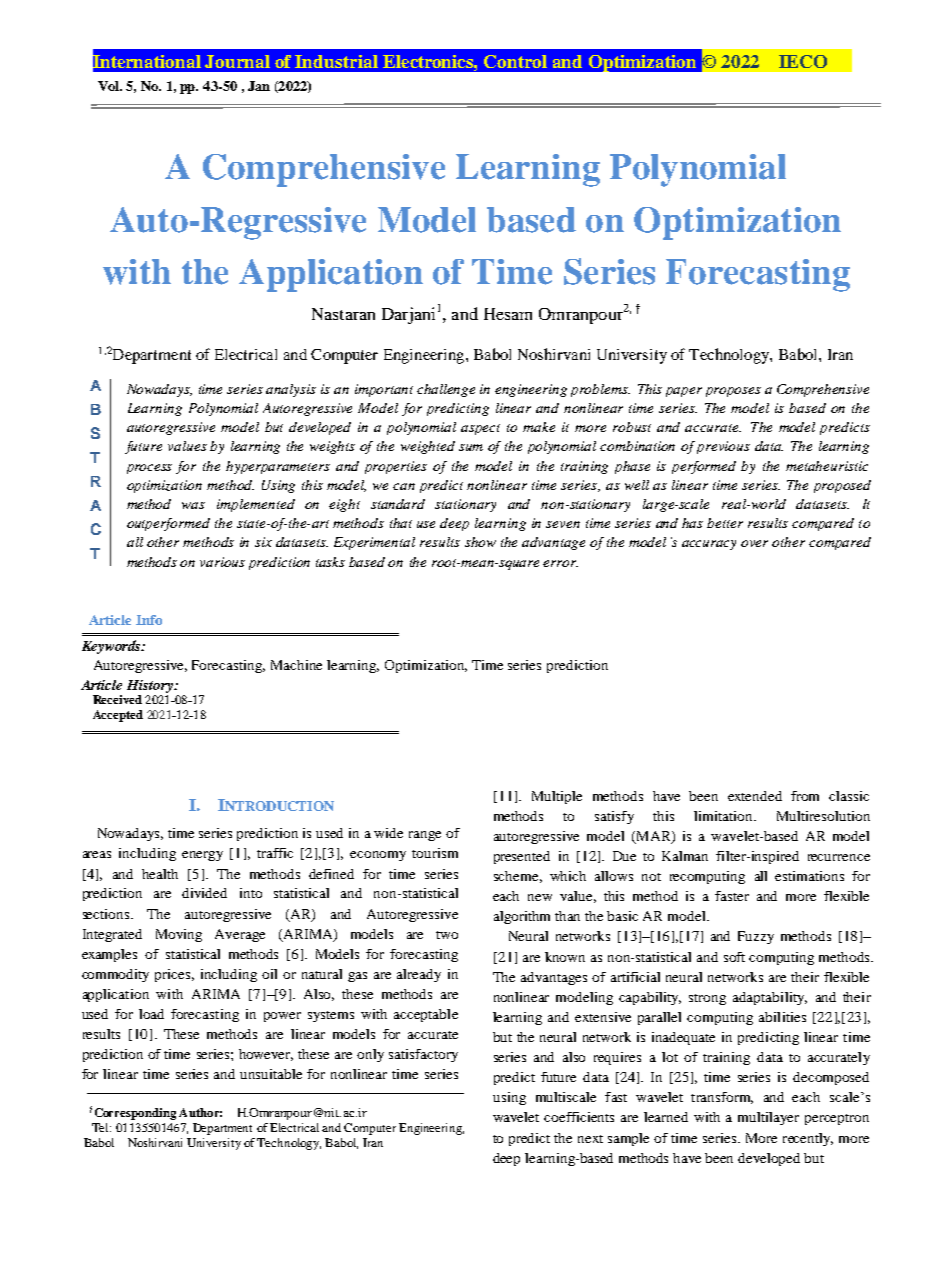 This image has height=1261, width=952. What do you see at coordinates (237, 61) in the image?
I see `Journal` at bounding box center [237, 61].
